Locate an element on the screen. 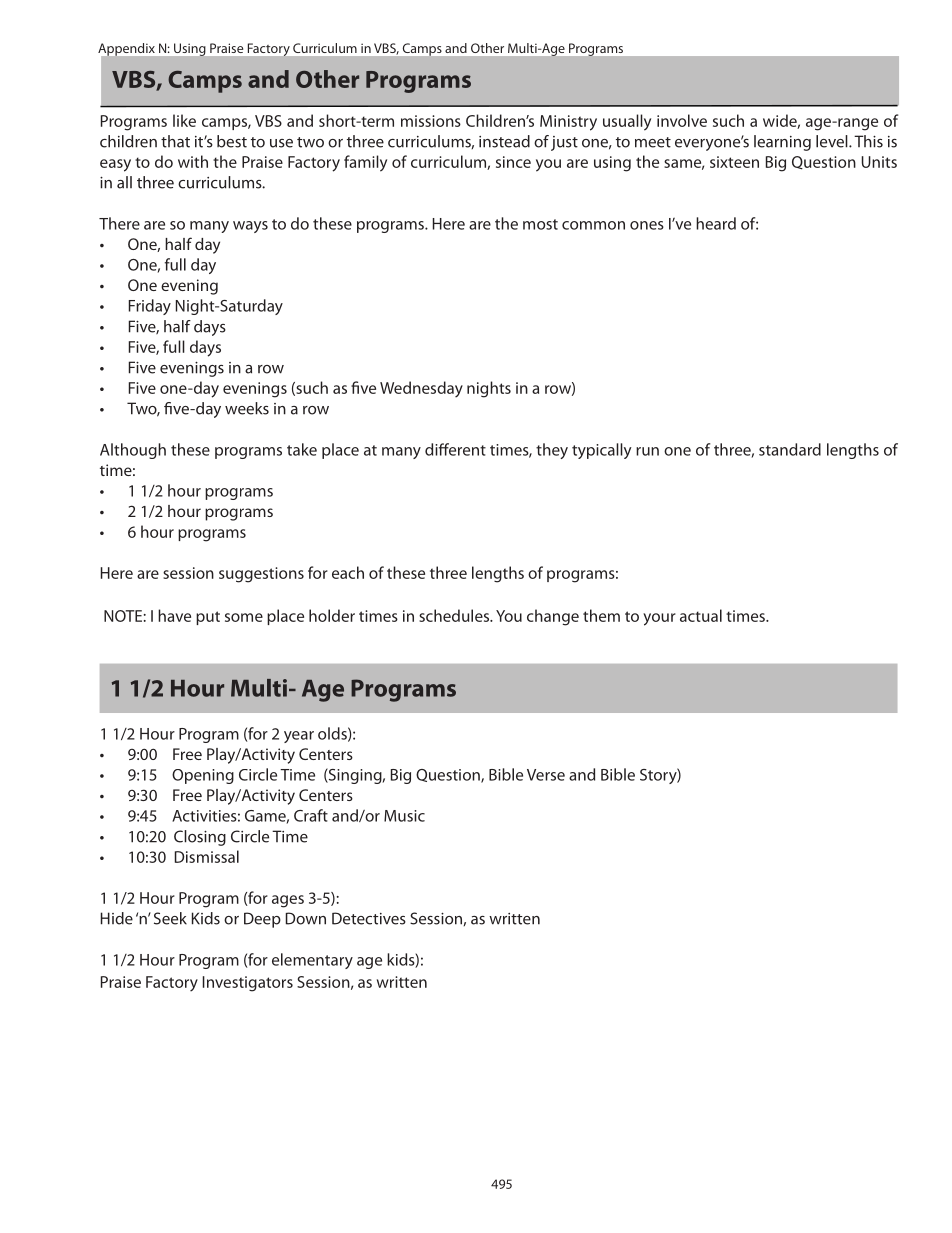 This screenshot has height=1233, width=952. standard is located at coordinates (790, 449).
